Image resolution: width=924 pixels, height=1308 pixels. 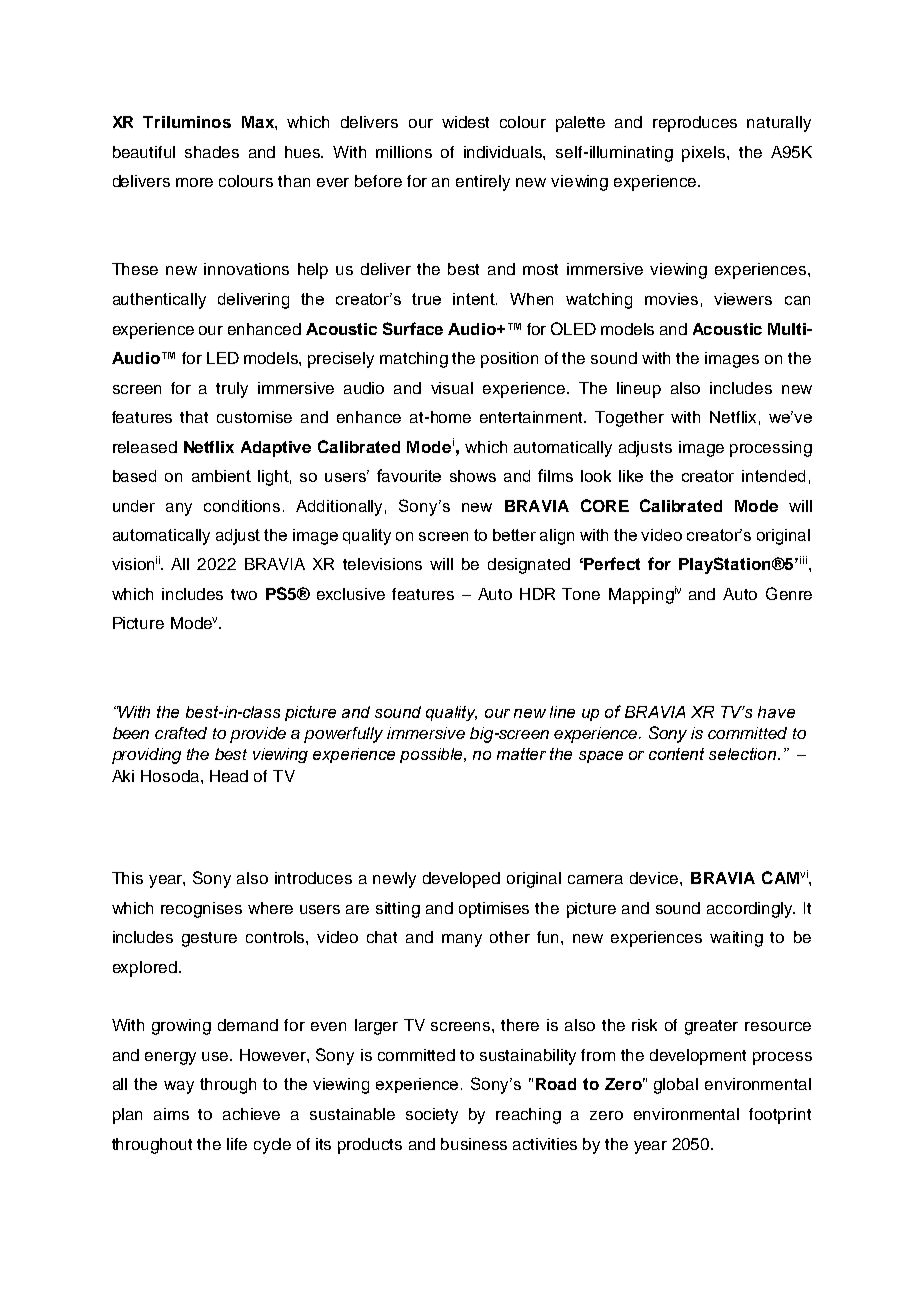 I want to click on Genre, so click(x=789, y=593).
